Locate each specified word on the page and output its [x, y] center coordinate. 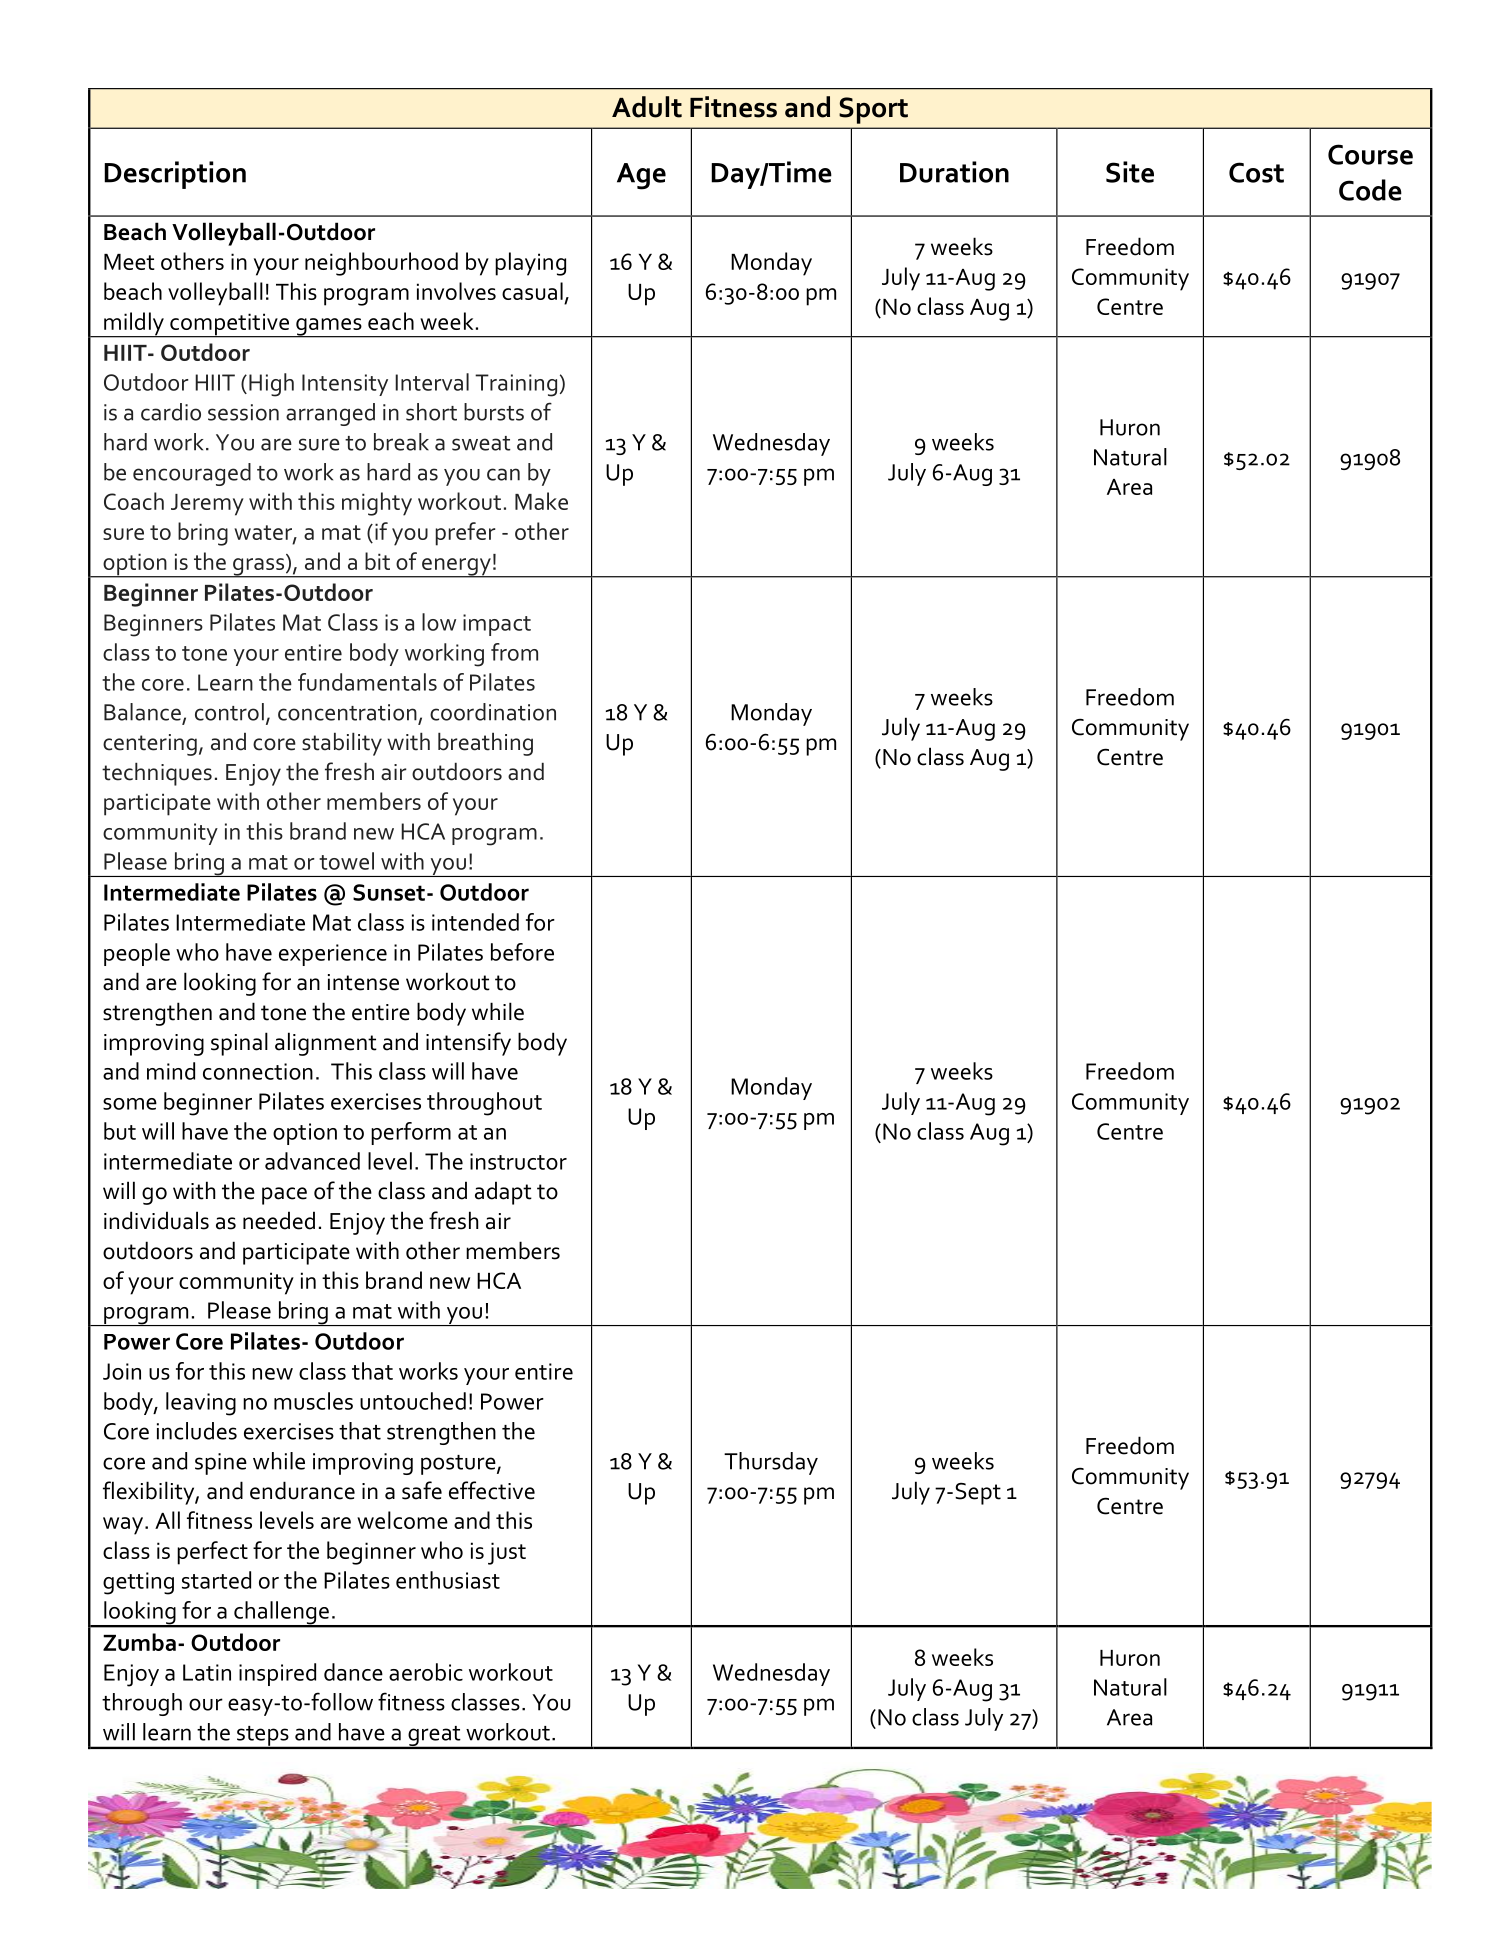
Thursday [771, 1463]
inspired [277, 1674]
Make [541, 501]
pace [284, 1196]
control [229, 712]
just [507, 1553]
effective [492, 1490]
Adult [647, 107]
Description [175, 175]
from [514, 652]
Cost [1256, 172]
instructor [518, 1161]
